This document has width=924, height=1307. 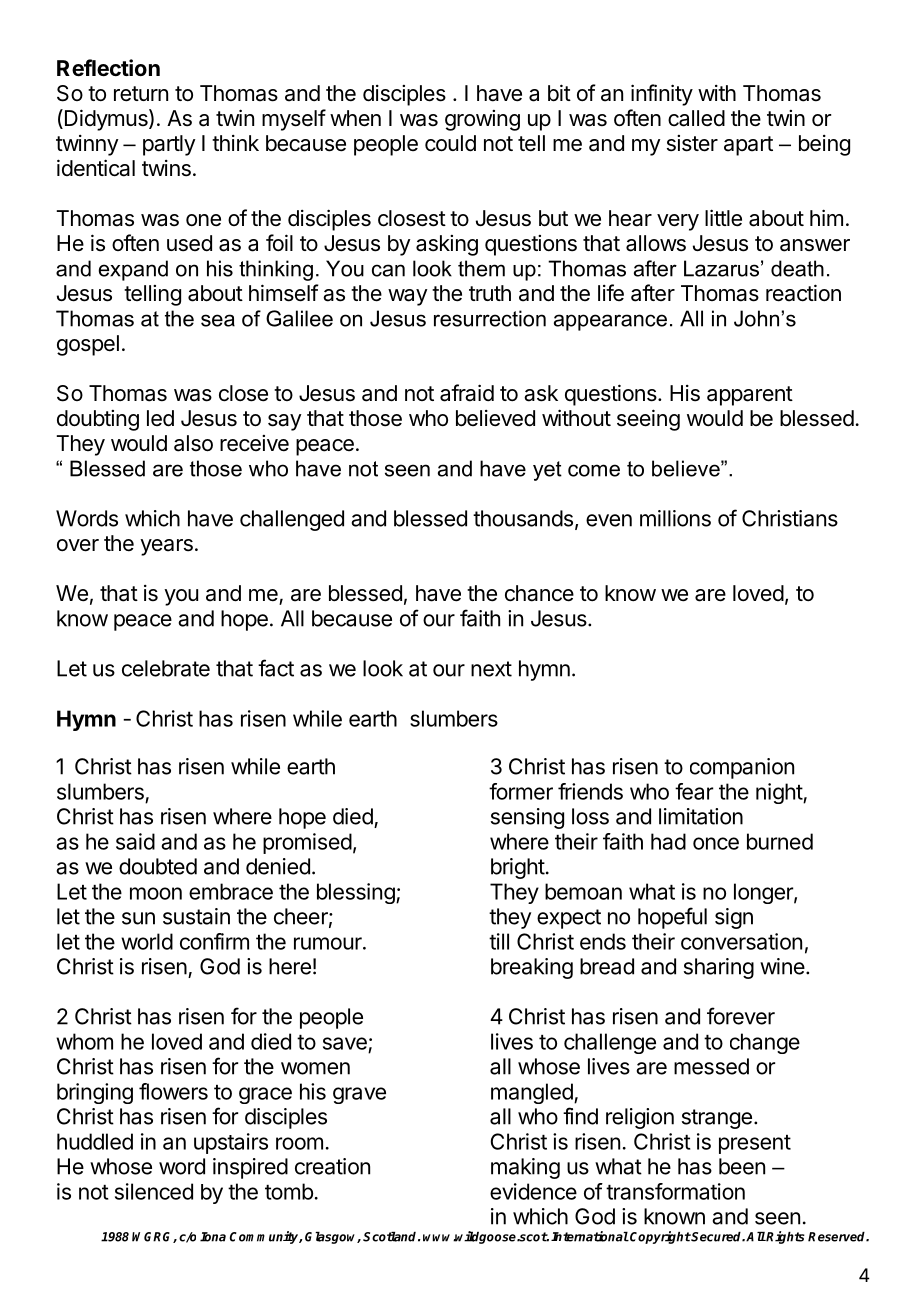 I want to click on also, so click(x=193, y=443).
